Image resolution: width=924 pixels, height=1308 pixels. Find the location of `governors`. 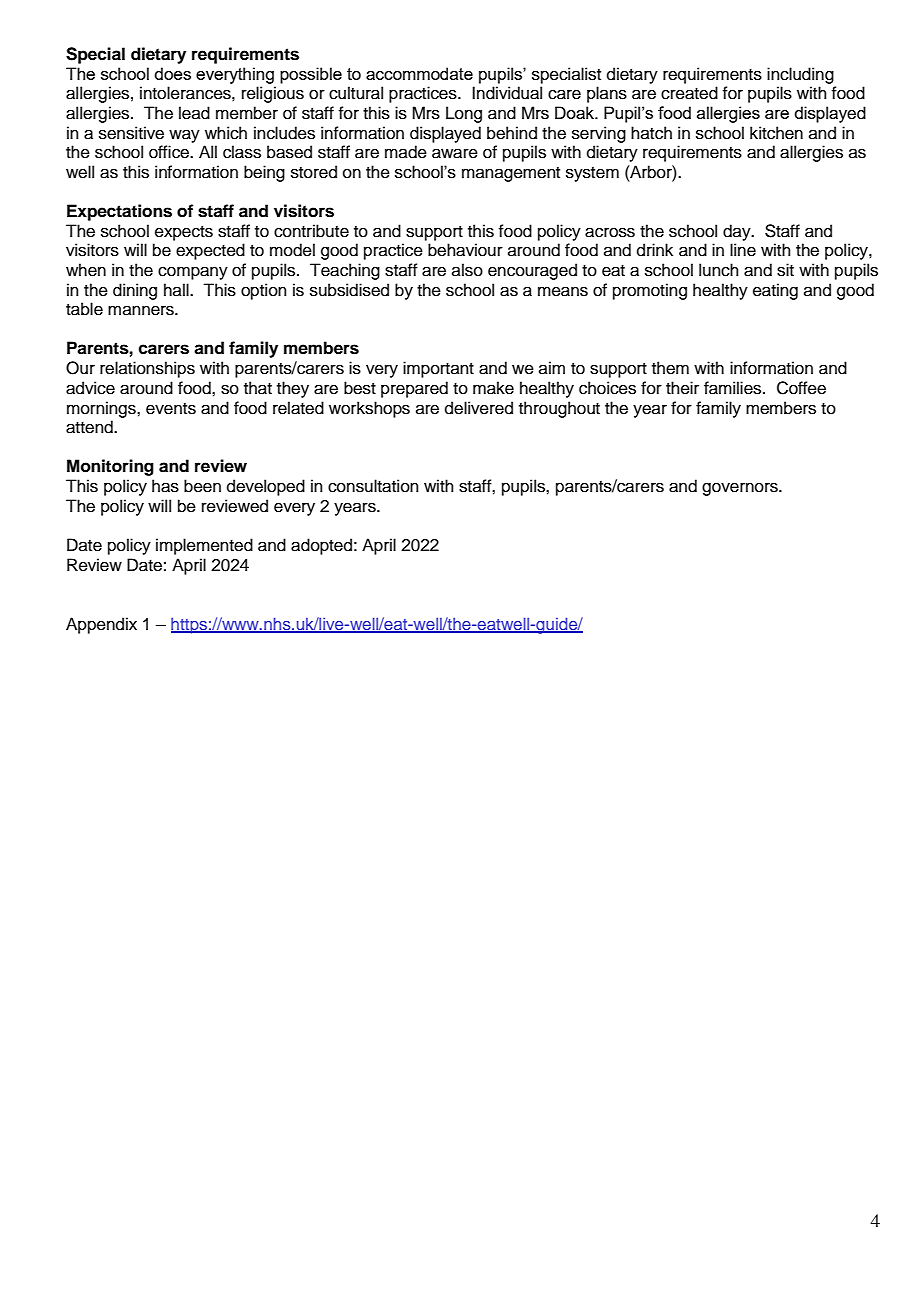

governors is located at coordinates (741, 489).
